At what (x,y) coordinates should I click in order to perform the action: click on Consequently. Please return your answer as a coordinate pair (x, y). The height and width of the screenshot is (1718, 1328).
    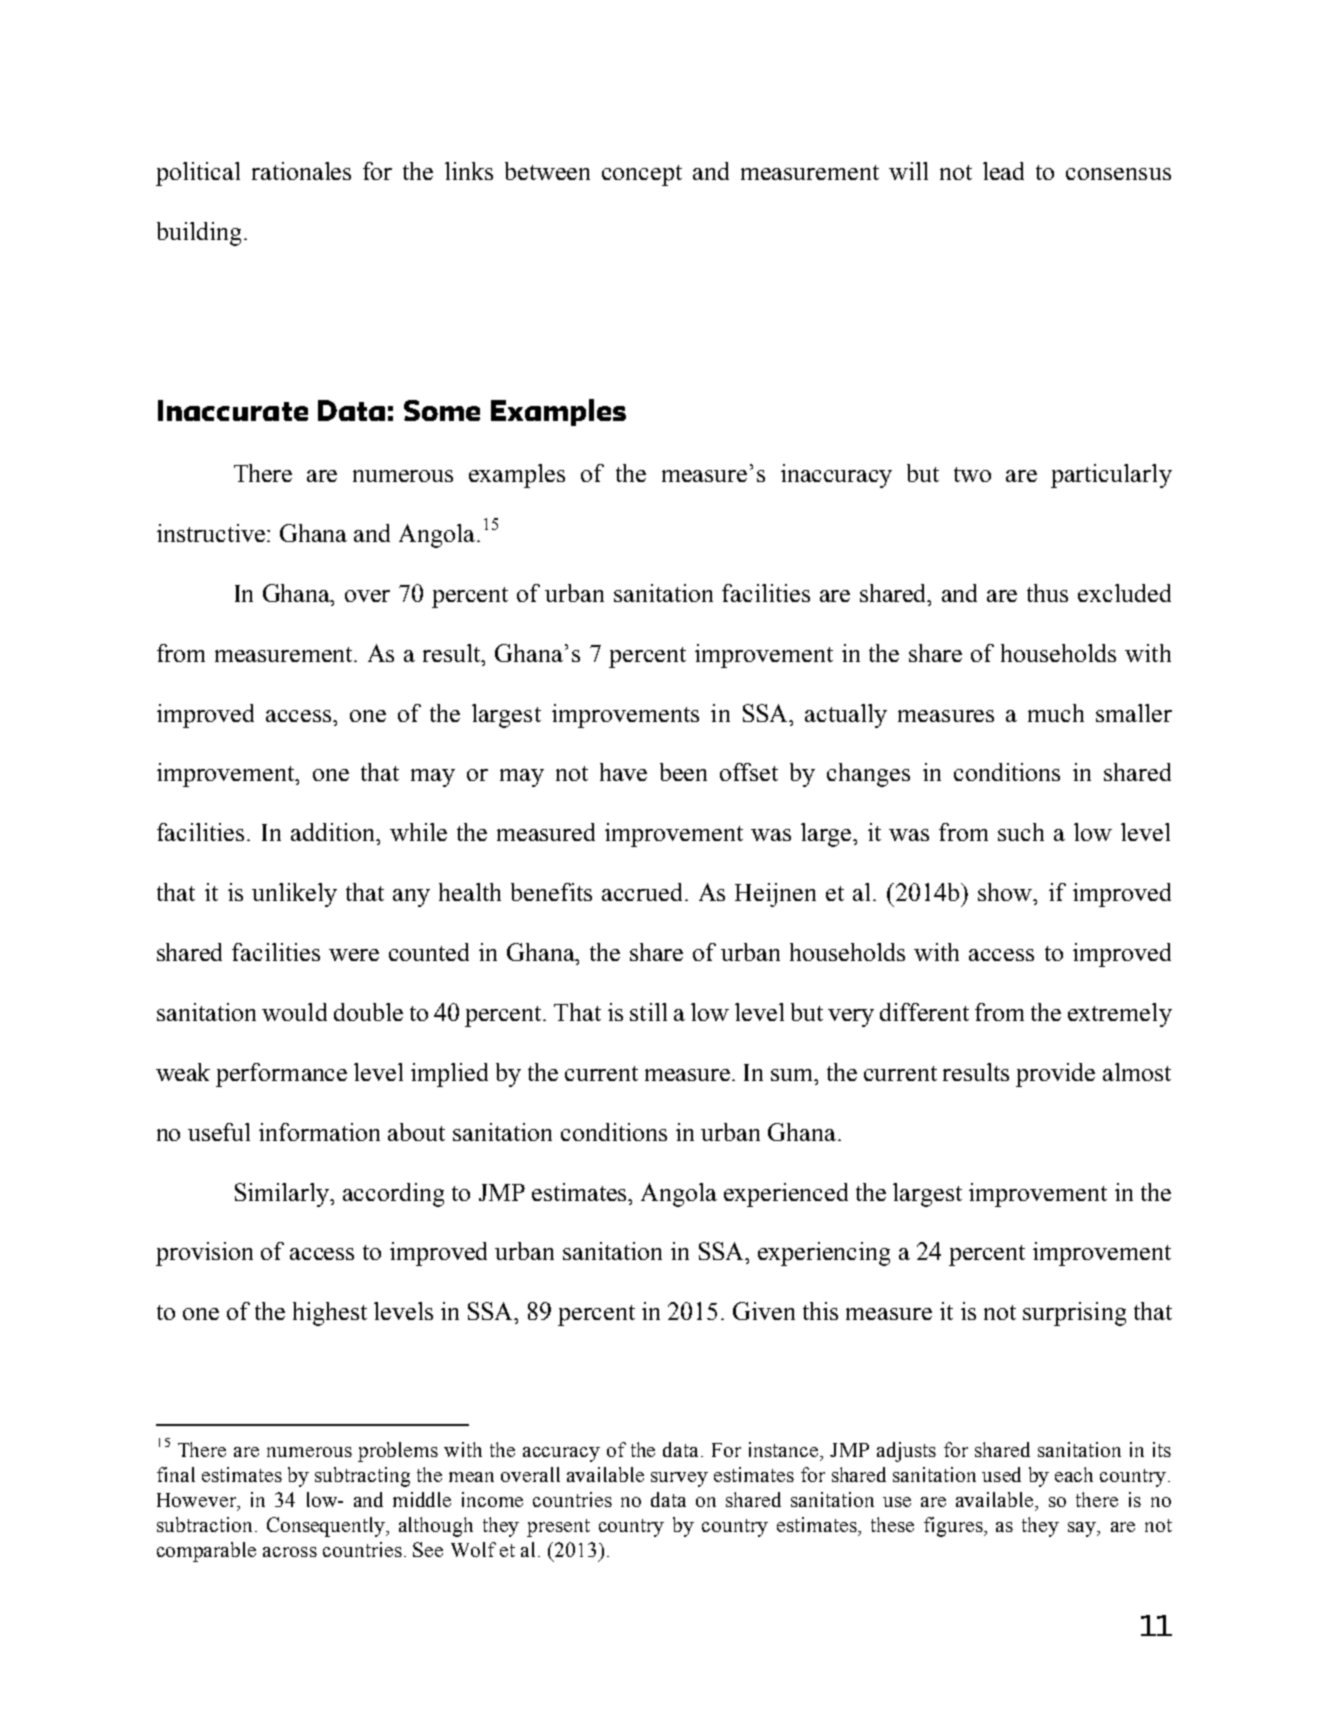
    Looking at the image, I should click on (327, 1527).
